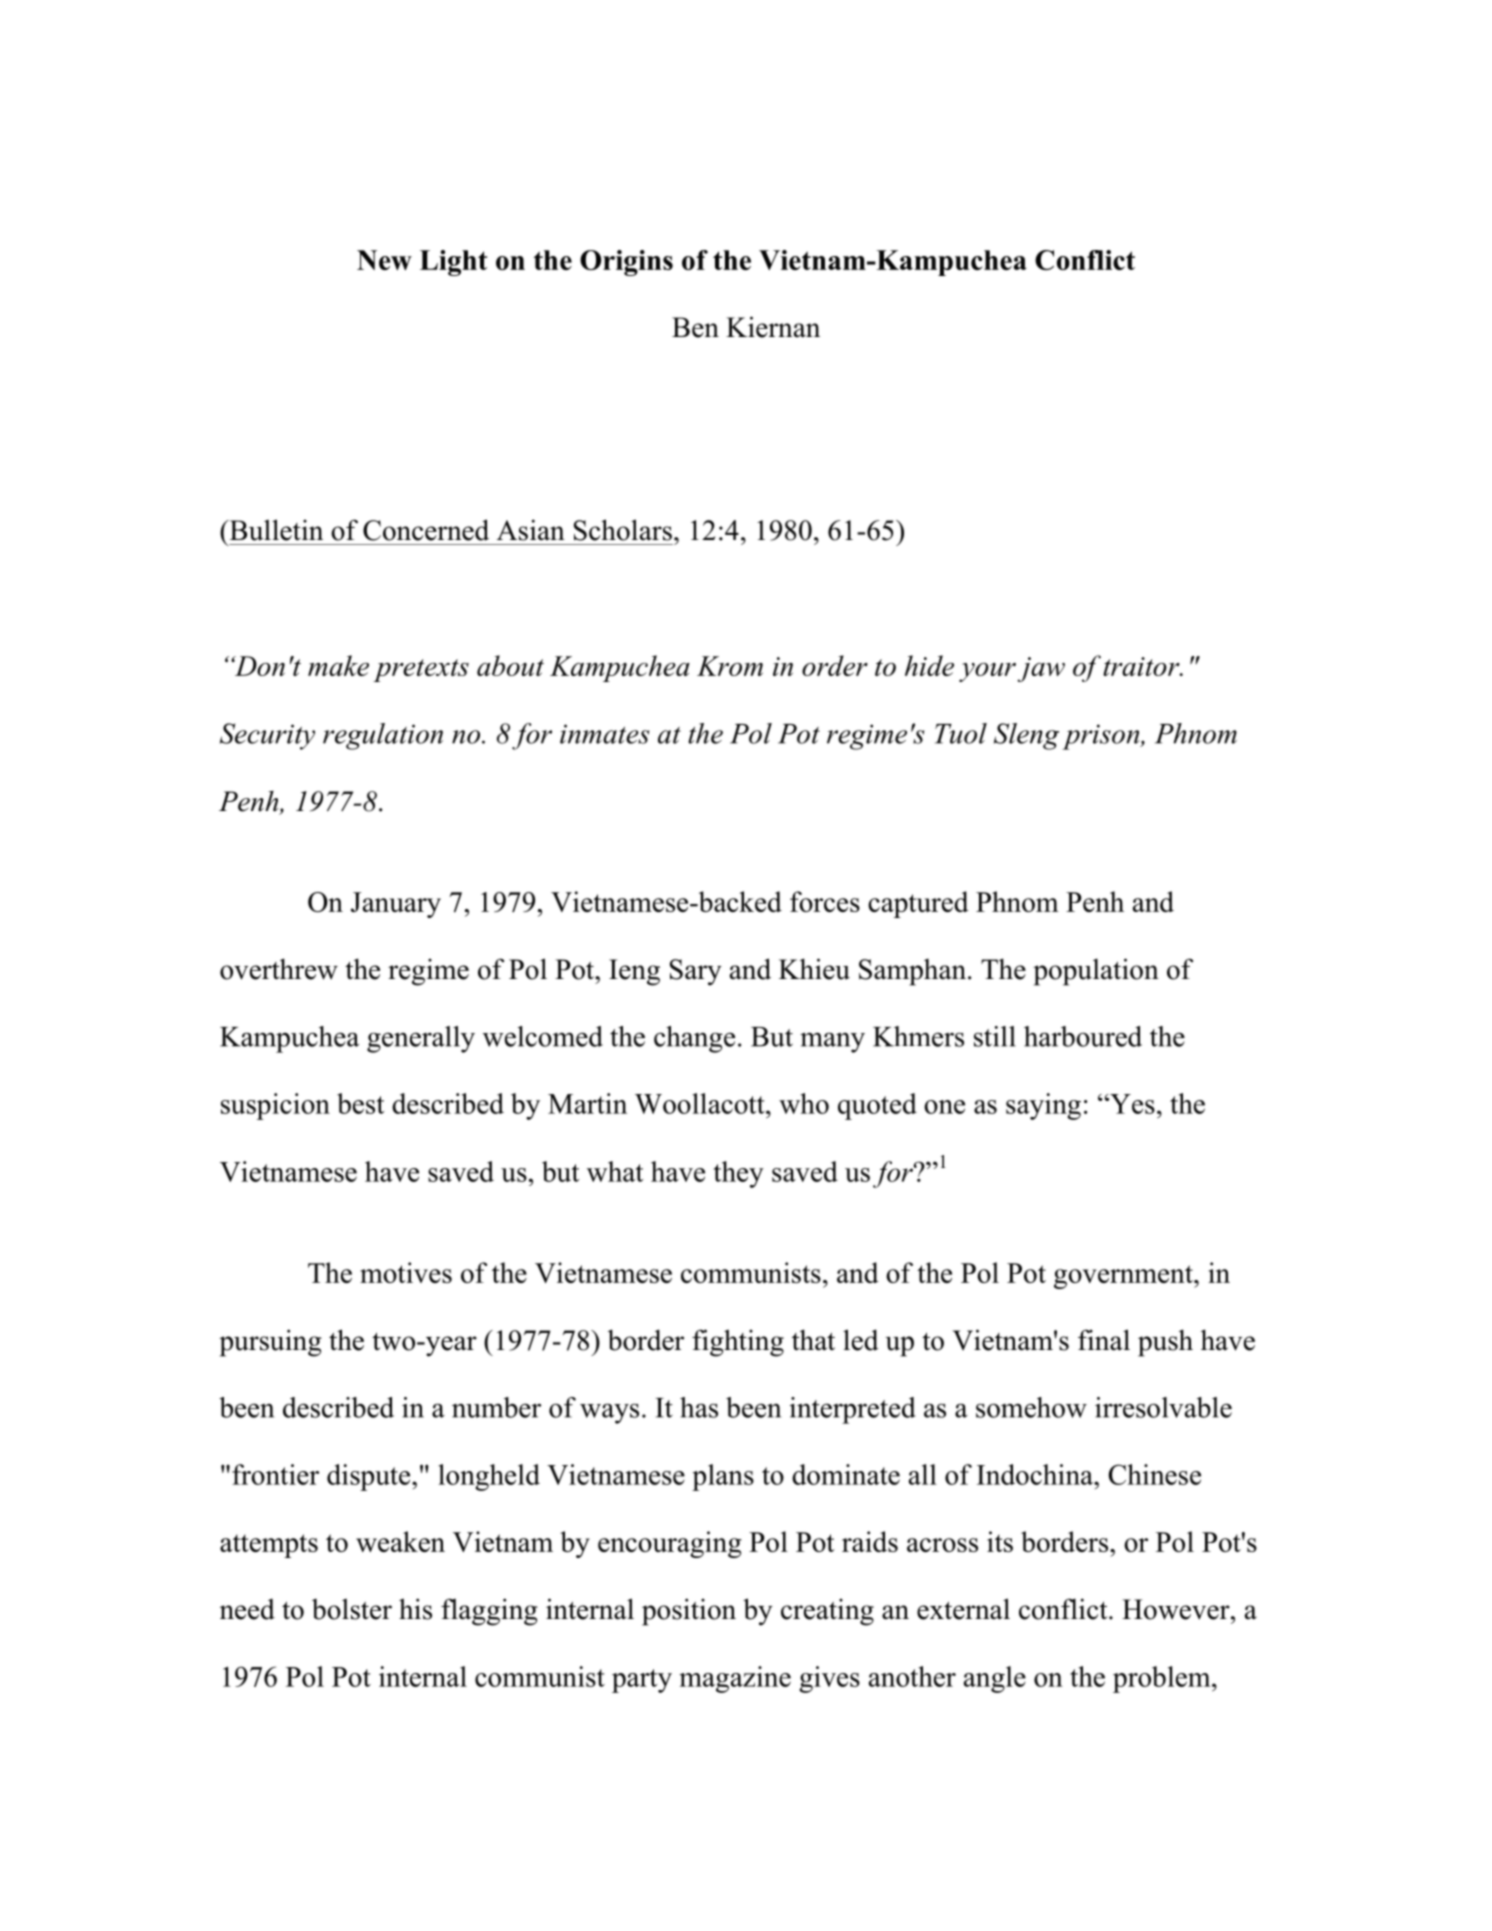 The width and height of the screenshot is (1492, 1931). I want to click on they, so click(738, 1174).
